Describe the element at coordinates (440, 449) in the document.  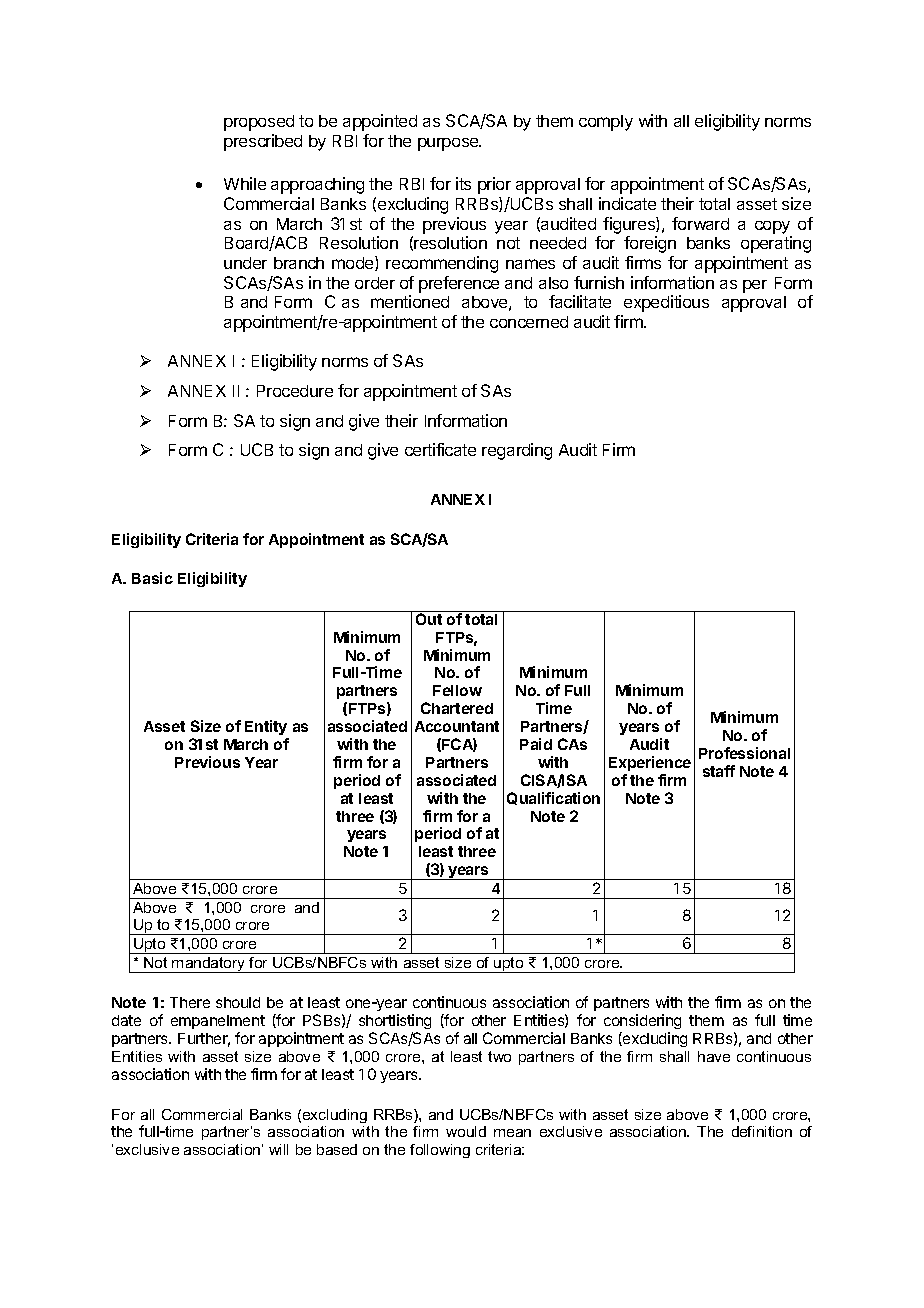
I see `certificate` at that location.
